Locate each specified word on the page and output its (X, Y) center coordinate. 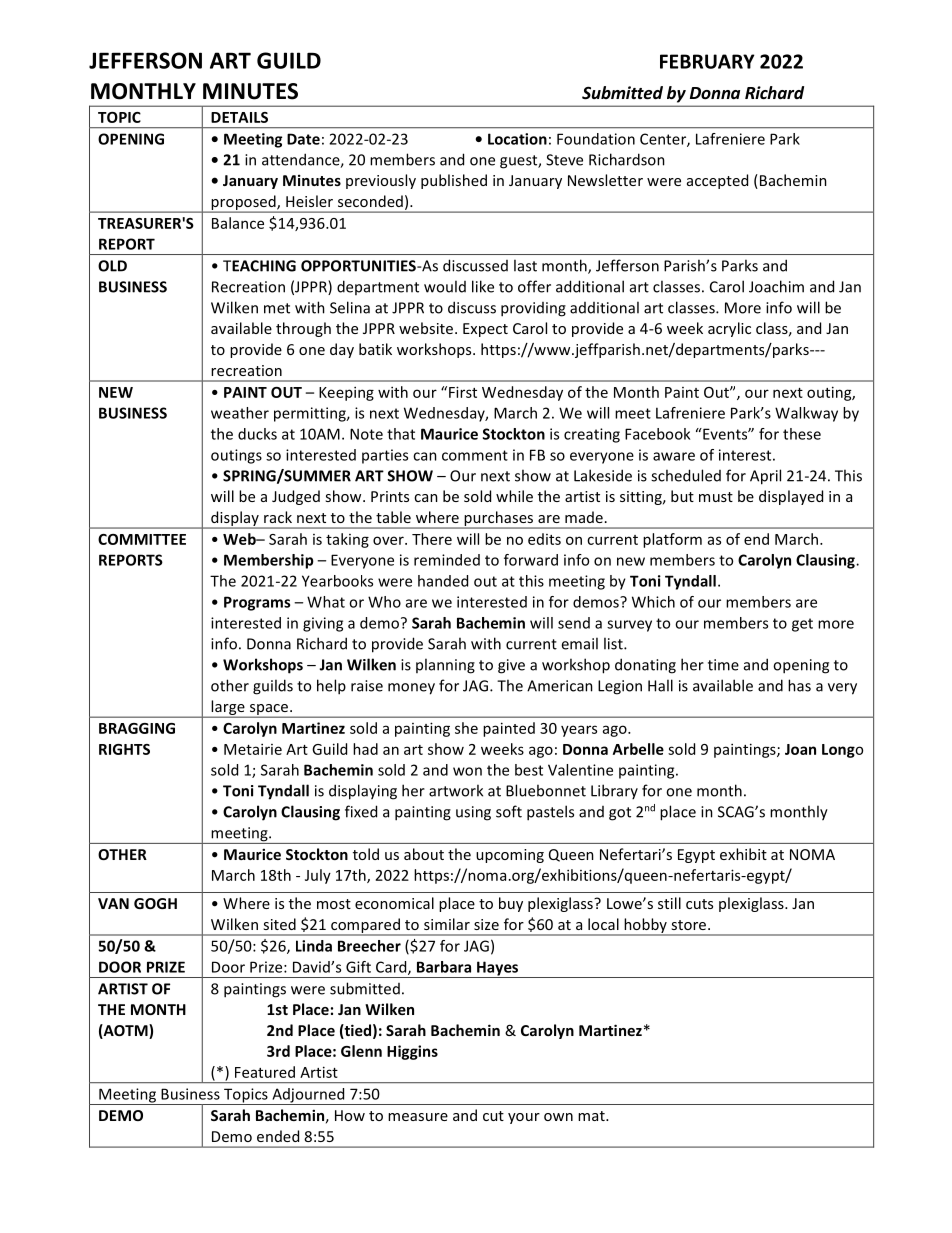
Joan (800, 749)
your (524, 1118)
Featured (265, 1072)
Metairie (253, 749)
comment (475, 455)
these (802, 434)
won (467, 771)
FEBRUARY (707, 61)
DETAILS (239, 117)
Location (517, 139)
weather (240, 413)
